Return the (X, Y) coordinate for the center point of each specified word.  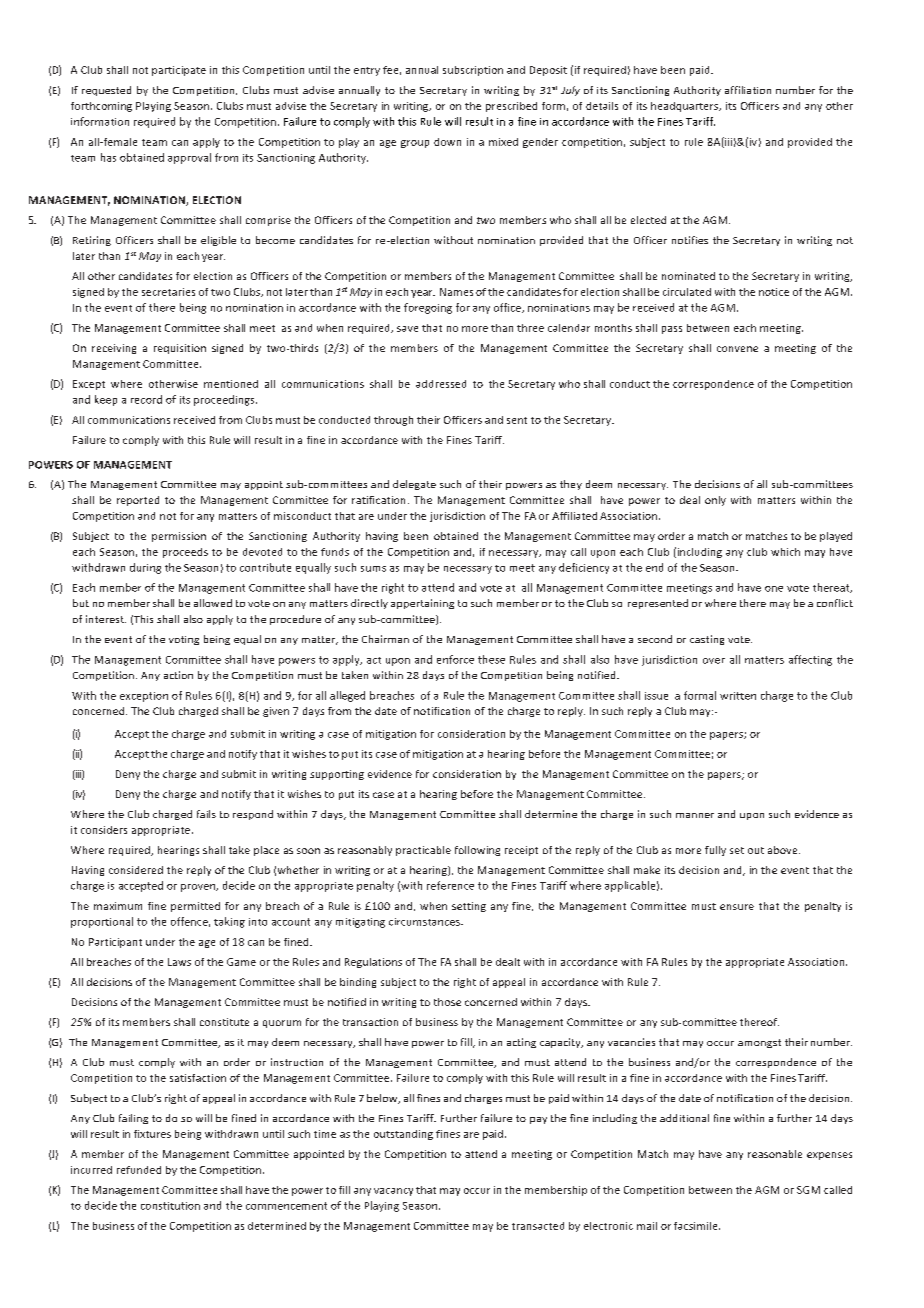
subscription (473, 71)
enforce (455, 659)
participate (179, 71)
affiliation (748, 90)
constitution (170, 1206)
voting (184, 640)
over (714, 661)
